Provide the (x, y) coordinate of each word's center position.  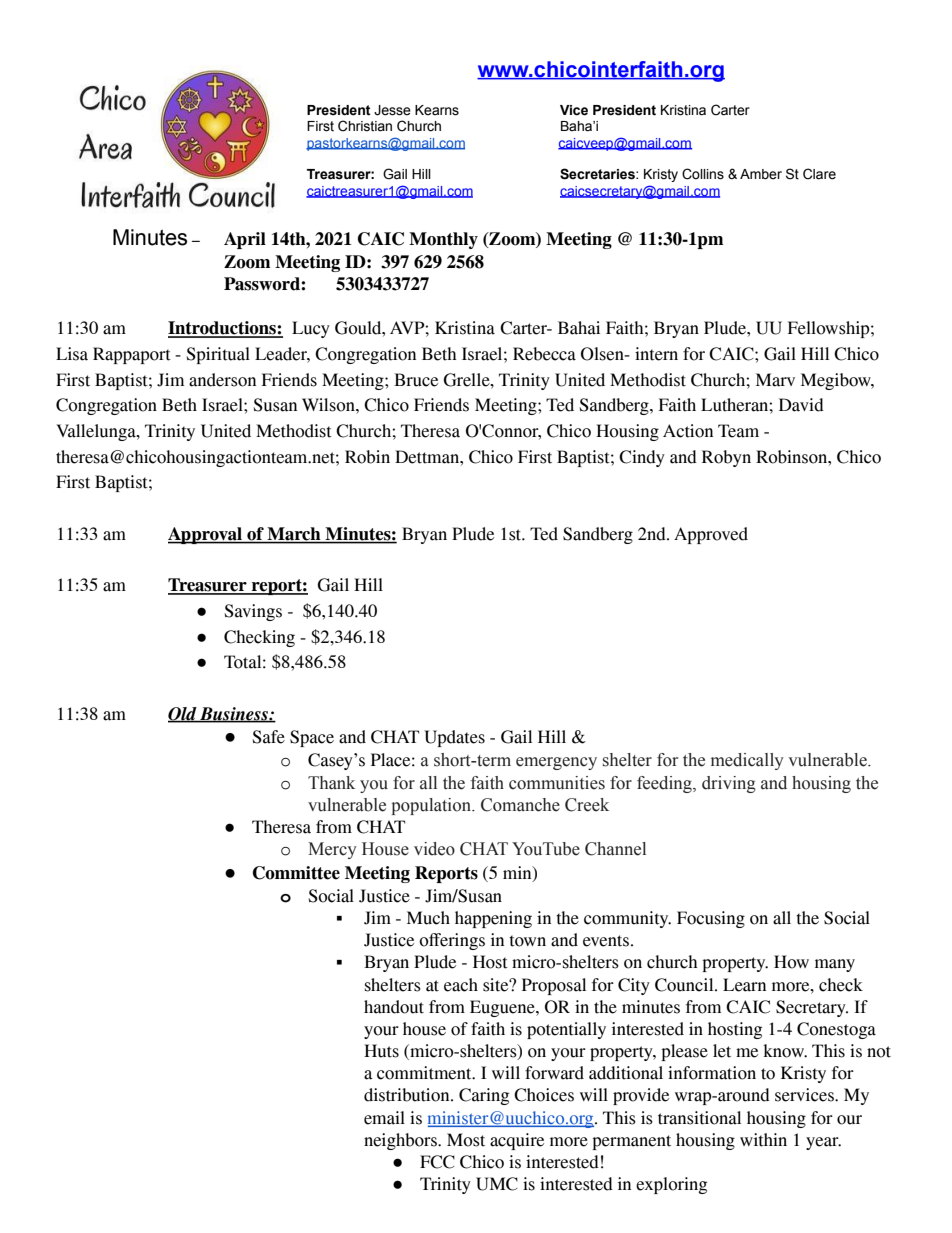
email (384, 1118)
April (245, 240)
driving (729, 784)
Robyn (726, 458)
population (432, 806)
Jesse (392, 110)
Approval (206, 535)
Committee (296, 873)
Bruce (416, 380)
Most (466, 1140)
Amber (761, 174)
